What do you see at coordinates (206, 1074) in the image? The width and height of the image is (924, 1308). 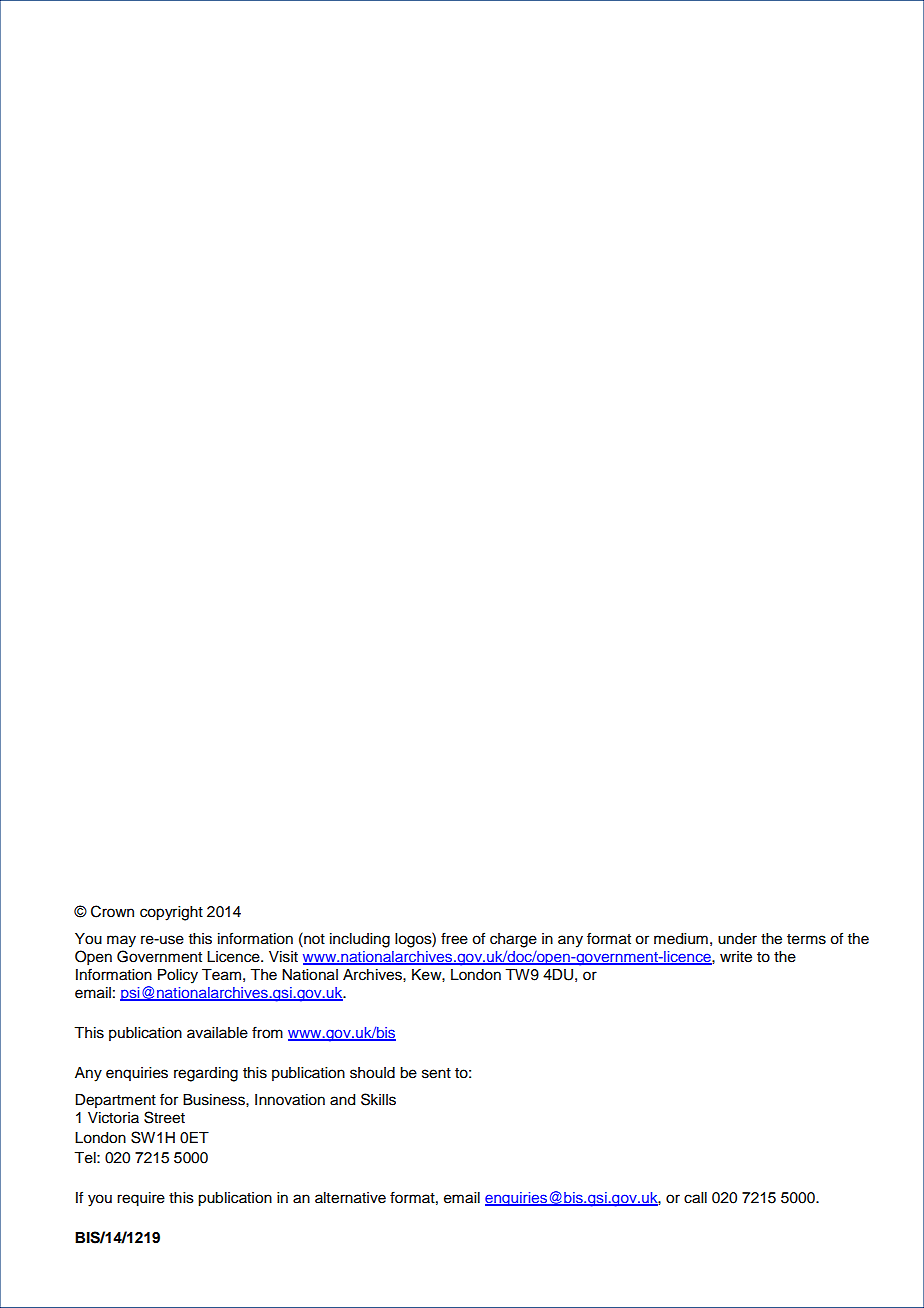 I see `regarding` at bounding box center [206, 1074].
